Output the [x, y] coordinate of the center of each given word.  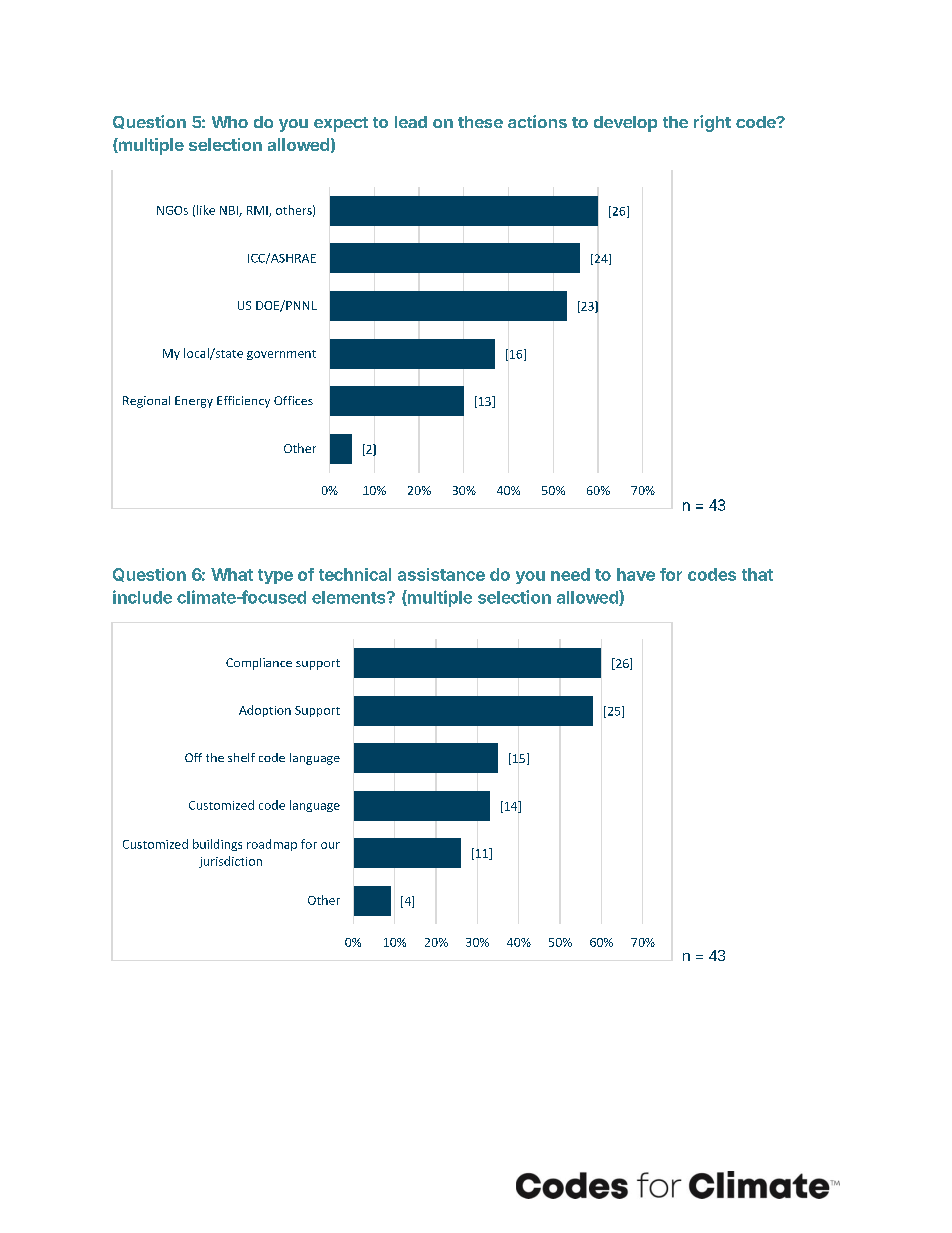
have [636, 574]
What [232, 574]
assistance [441, 574]
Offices [293, 400]
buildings [217, 845]
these [480, 122]
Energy [194, 402]
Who [230, 122]
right [712, 123]
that [757, 574]
